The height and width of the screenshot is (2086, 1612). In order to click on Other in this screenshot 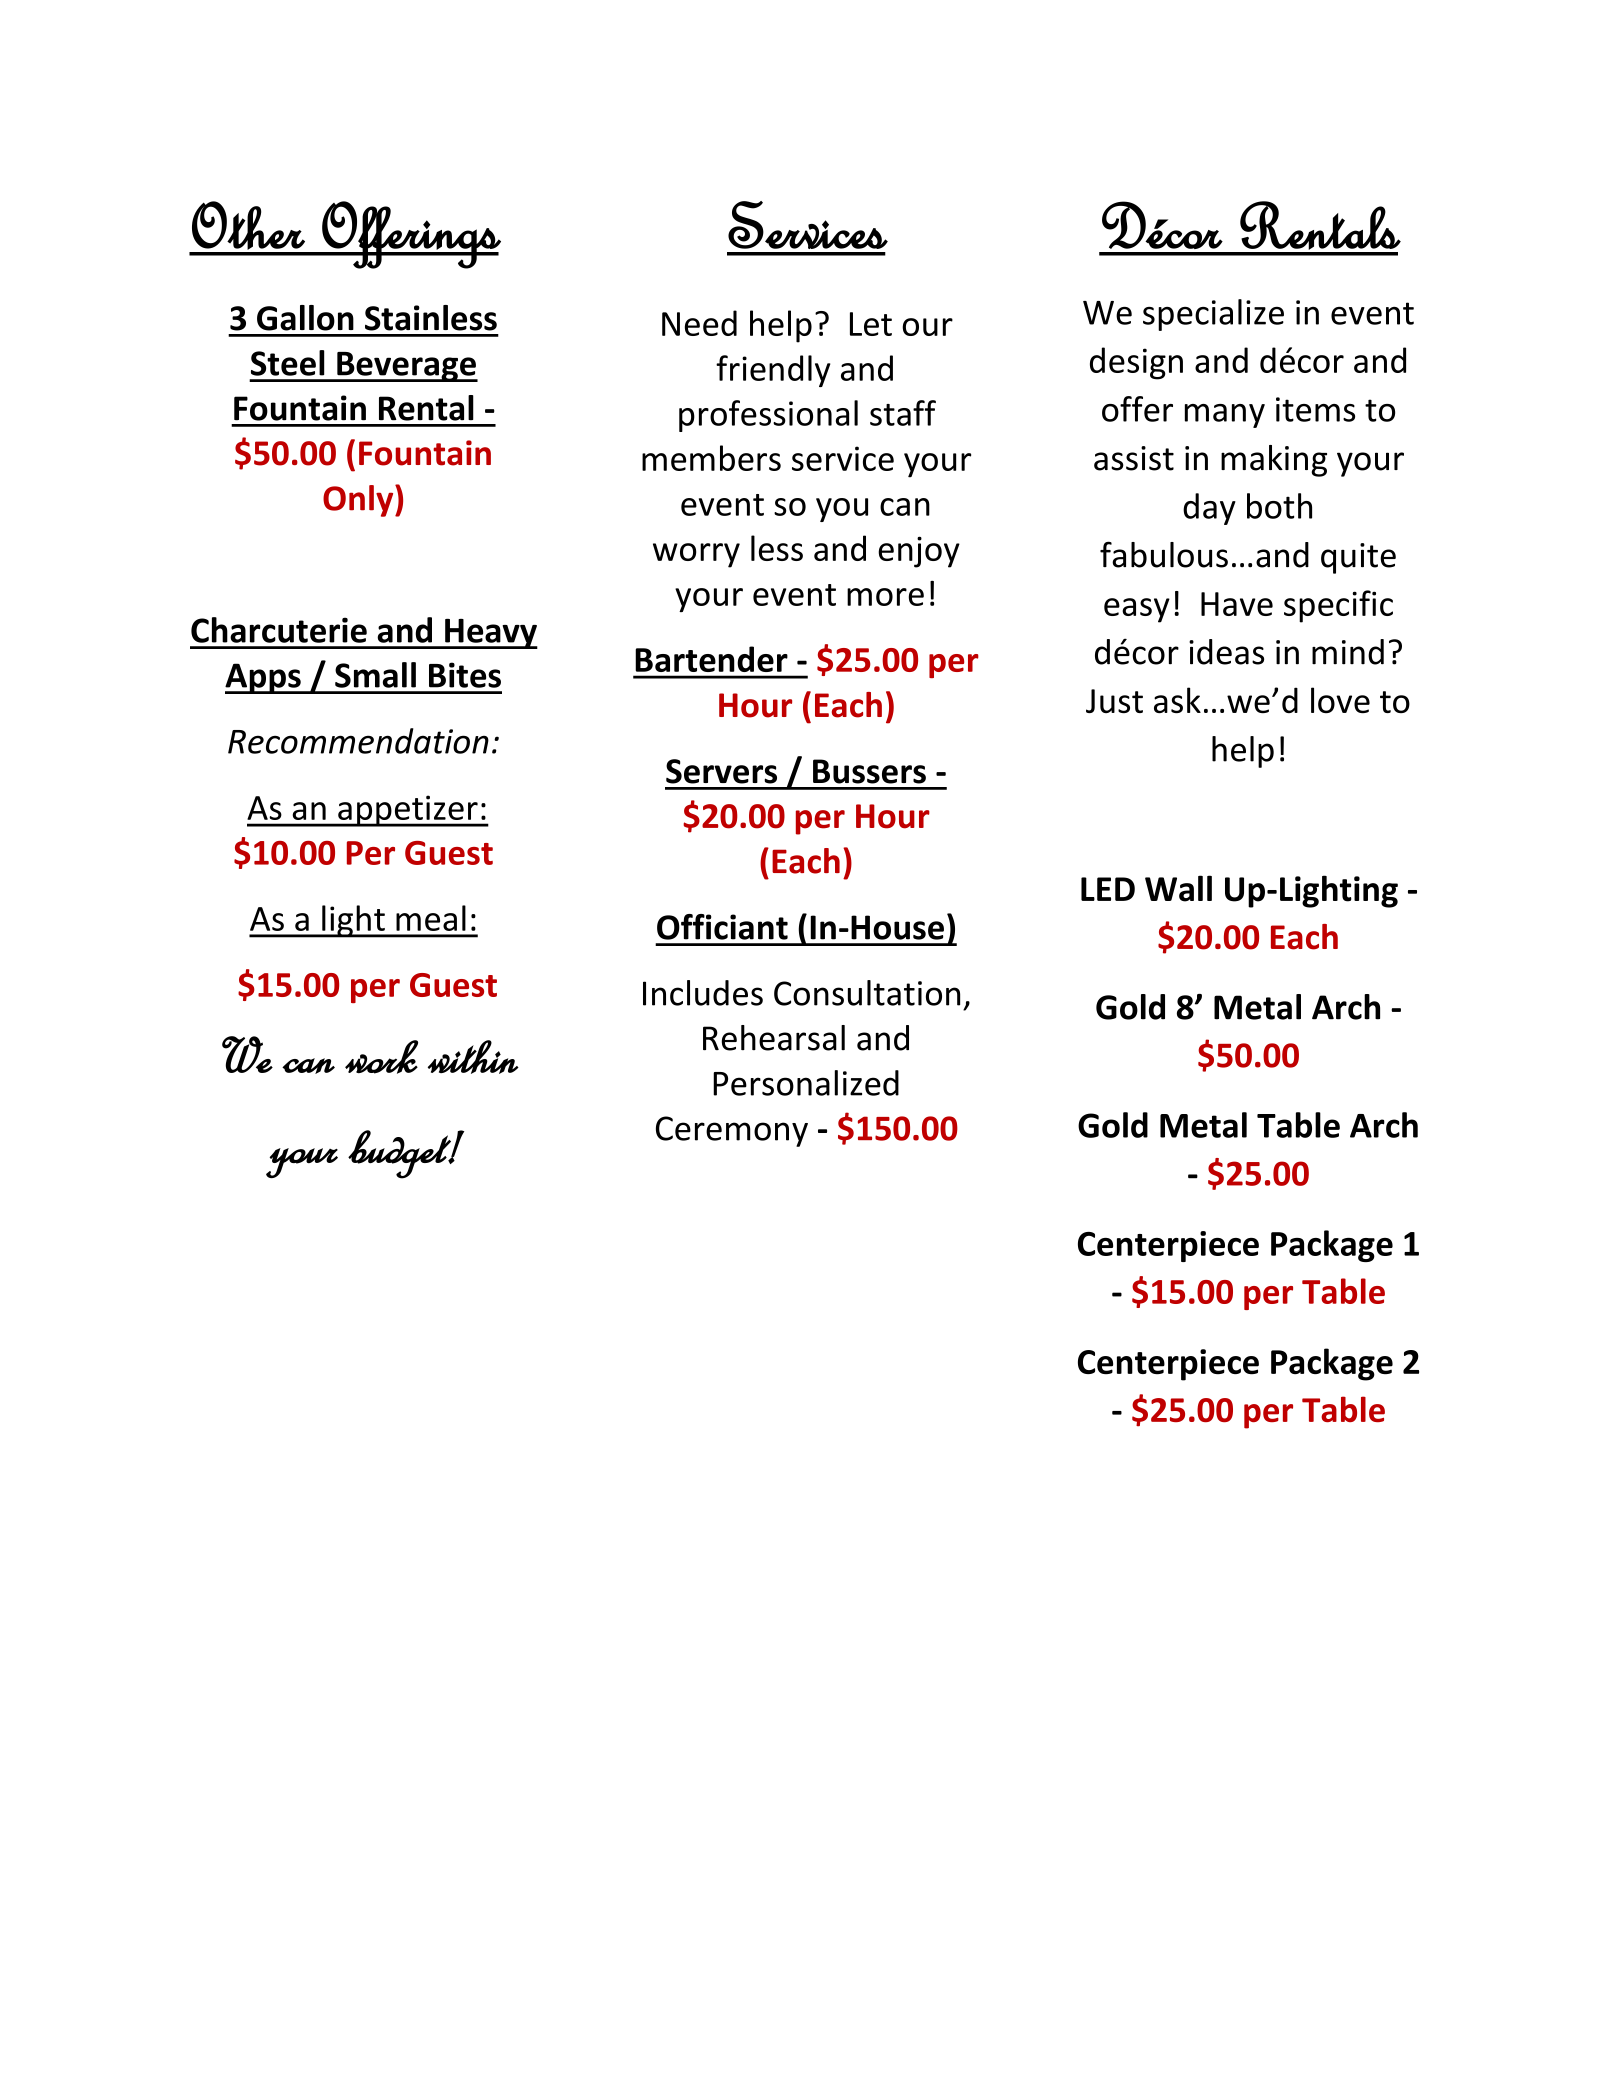, I will do `click(248, 225)`.
